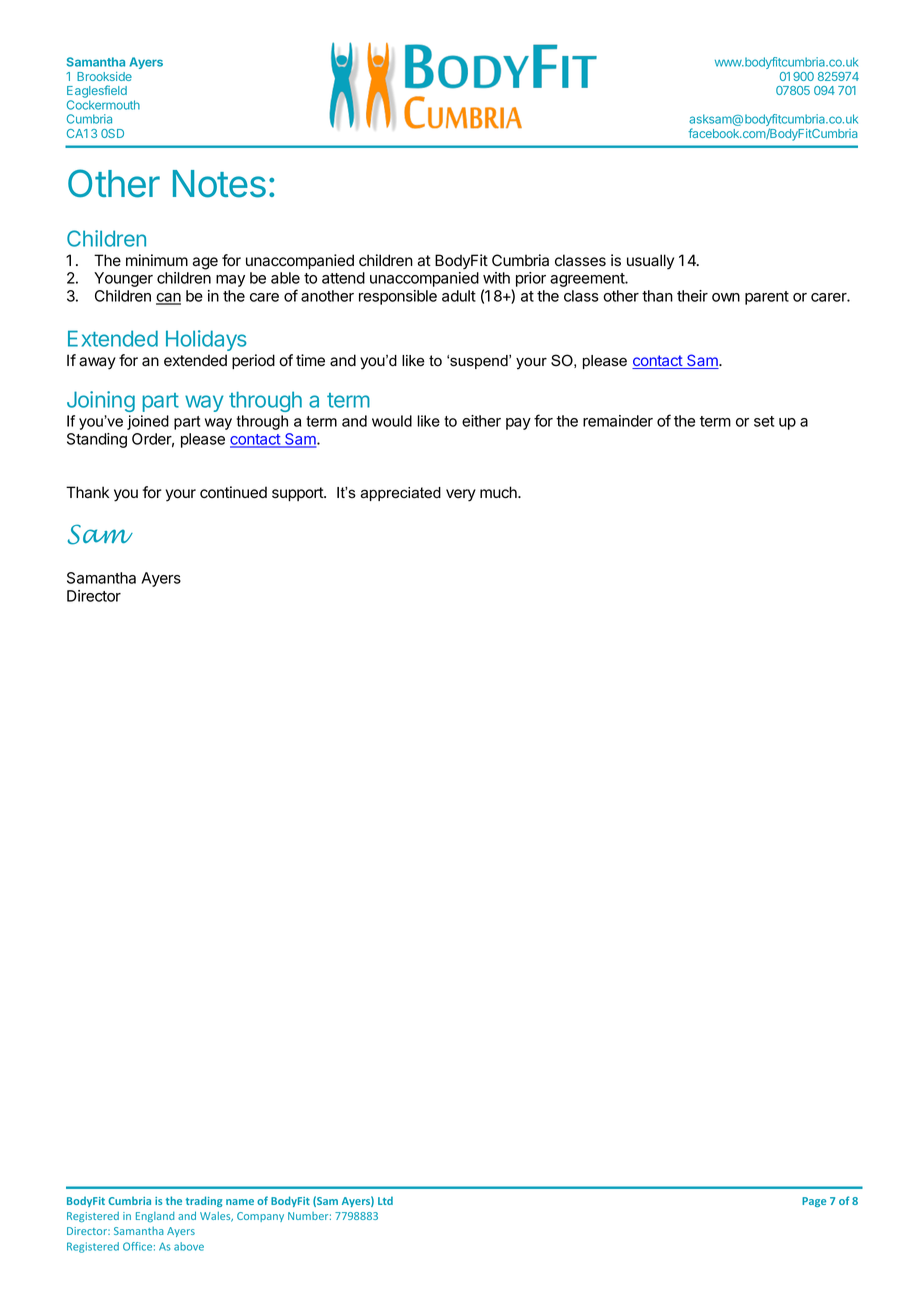 The image size is (924, 1308). What do you see at coordinates (260, 1217) in the page?
I see `Company` at bounding box center [260, 1217].
